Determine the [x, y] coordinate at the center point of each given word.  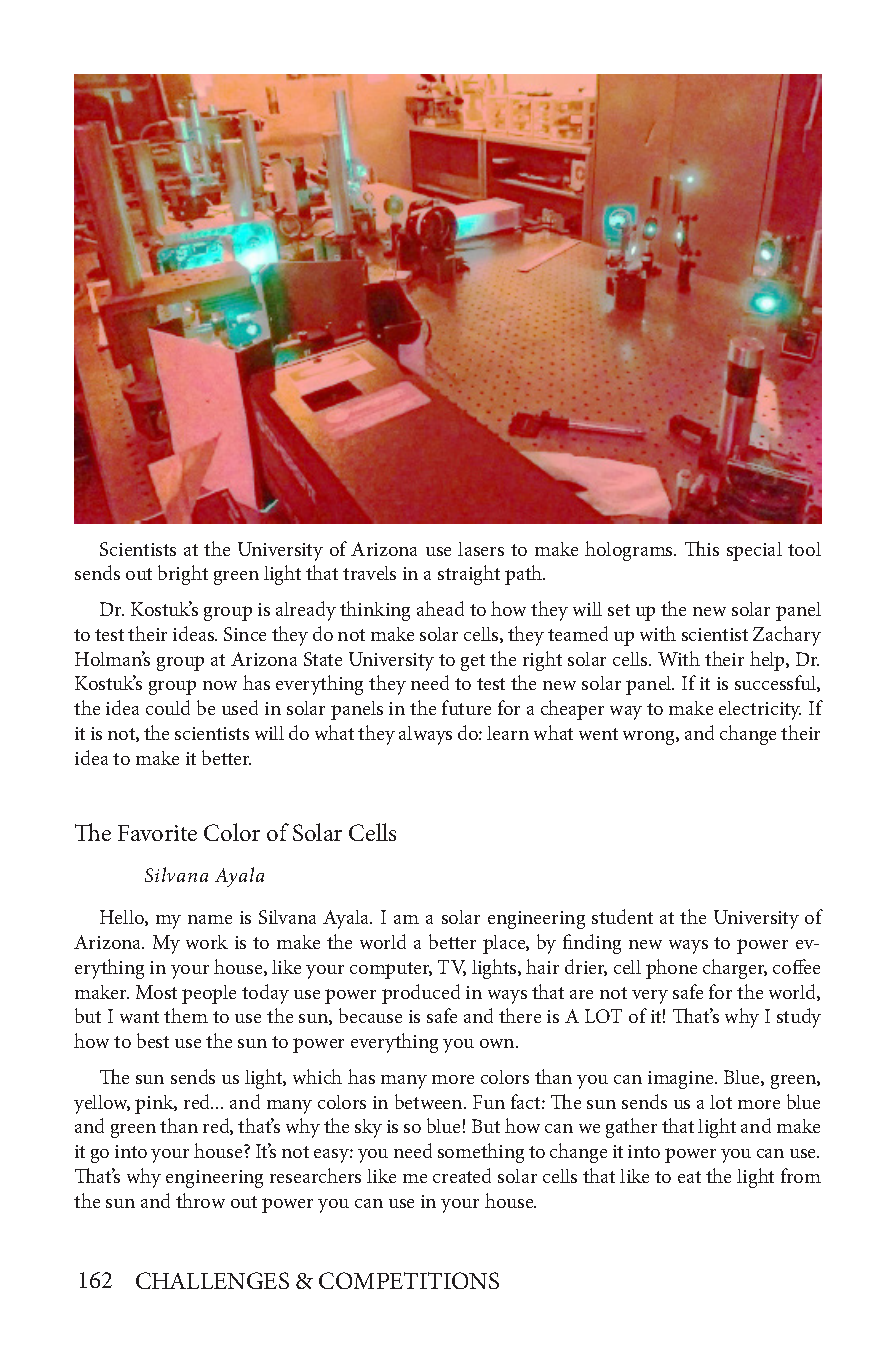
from [801, 1175]
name [210, 919]
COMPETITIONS [409, 1280]
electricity [760, 710]
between [430, 1101]
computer [391, 970]
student [622, 916]
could [168, 707]
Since [245, 634]
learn [508, 733]
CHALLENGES [212, 1280]
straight [469, 575]
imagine [682, 1080]
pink [156, 1104]
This [702, 548]
